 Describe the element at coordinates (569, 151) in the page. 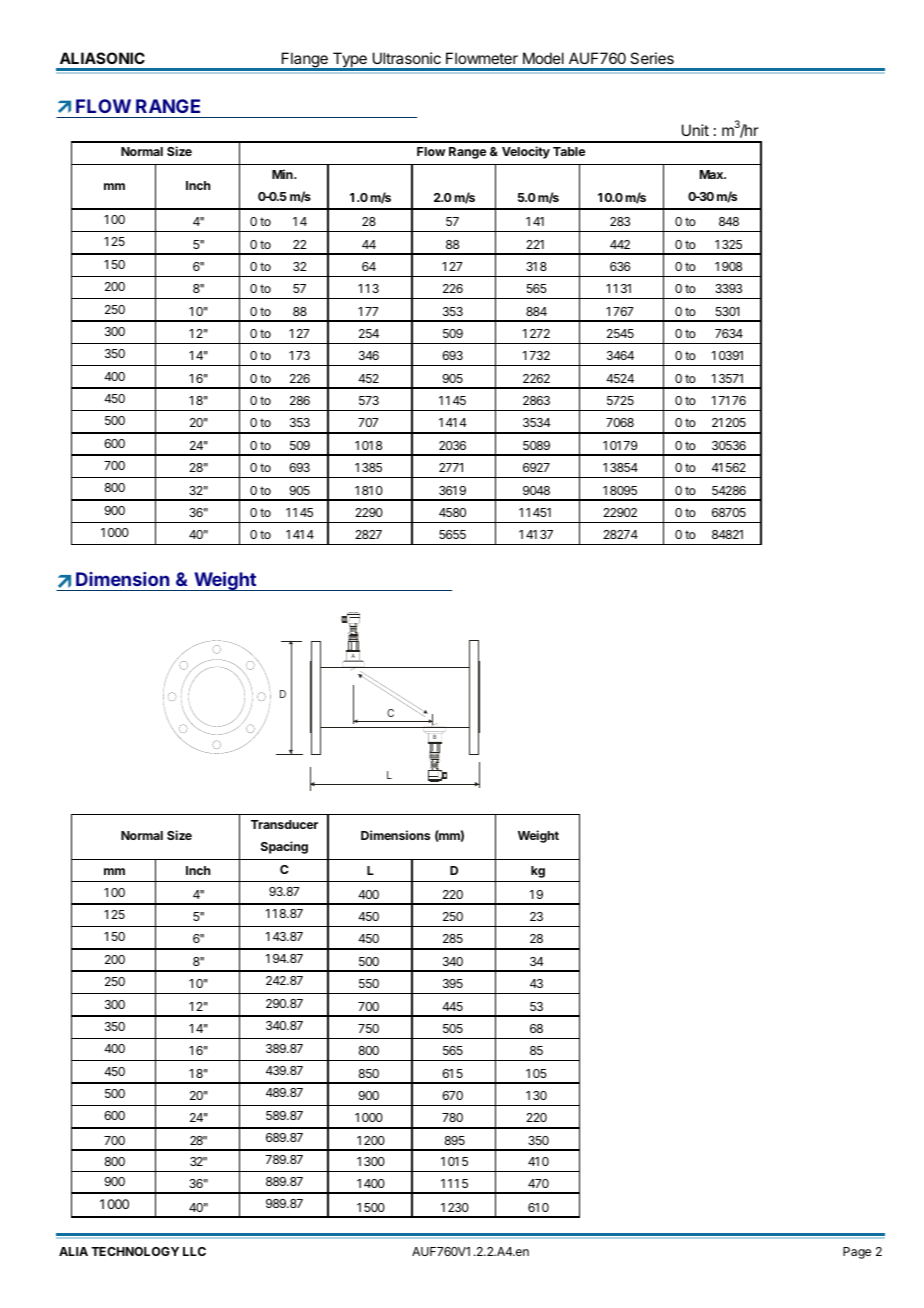

I see `Table` at that location.
